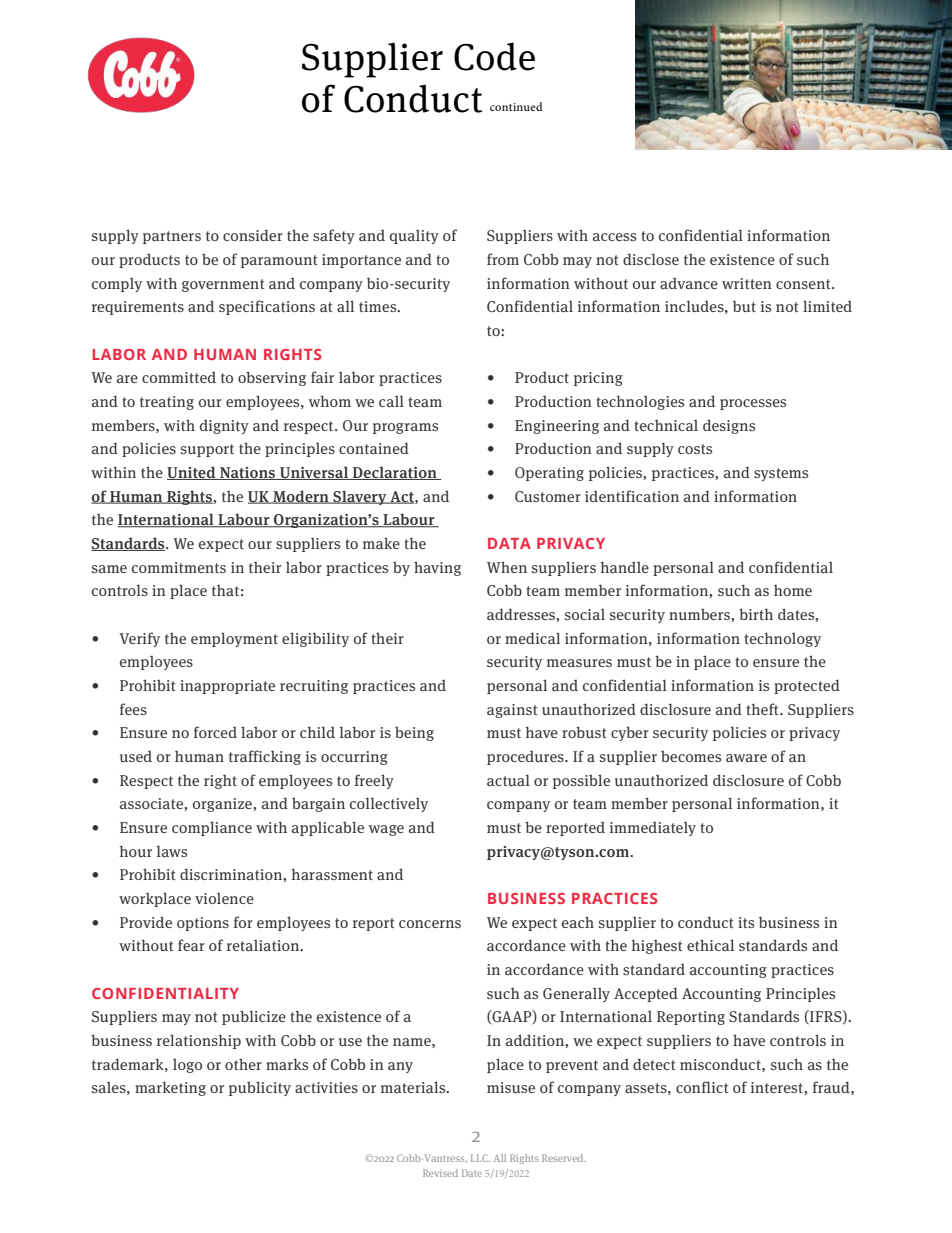 The height and width of the image is (1233, 952). I want to click on call, so click(391, 401).
